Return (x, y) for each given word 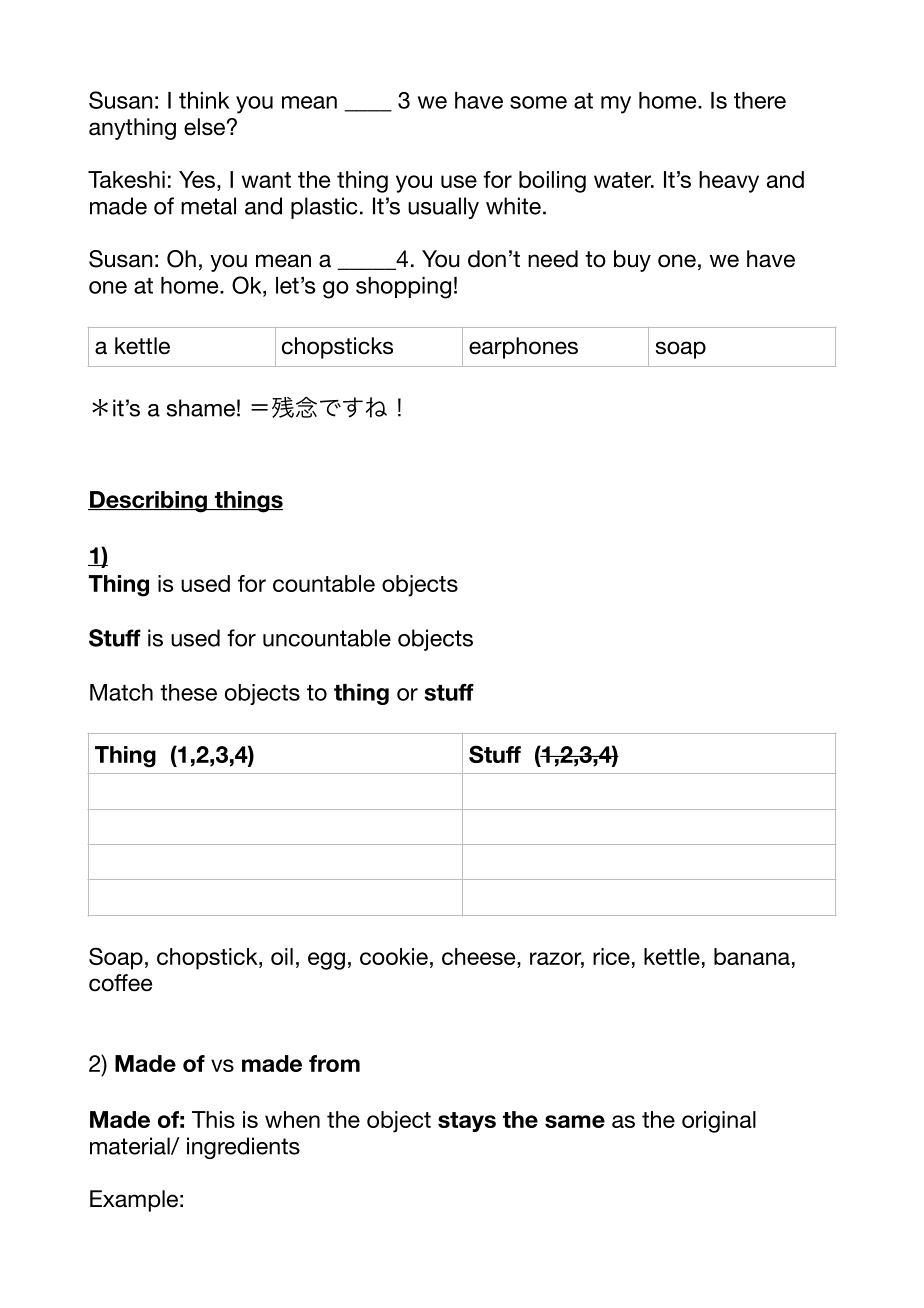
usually (443, 208)
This (213, 1119)
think (204, 100)
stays (467, 1122)
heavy (729, 182)
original (719, 1122)
